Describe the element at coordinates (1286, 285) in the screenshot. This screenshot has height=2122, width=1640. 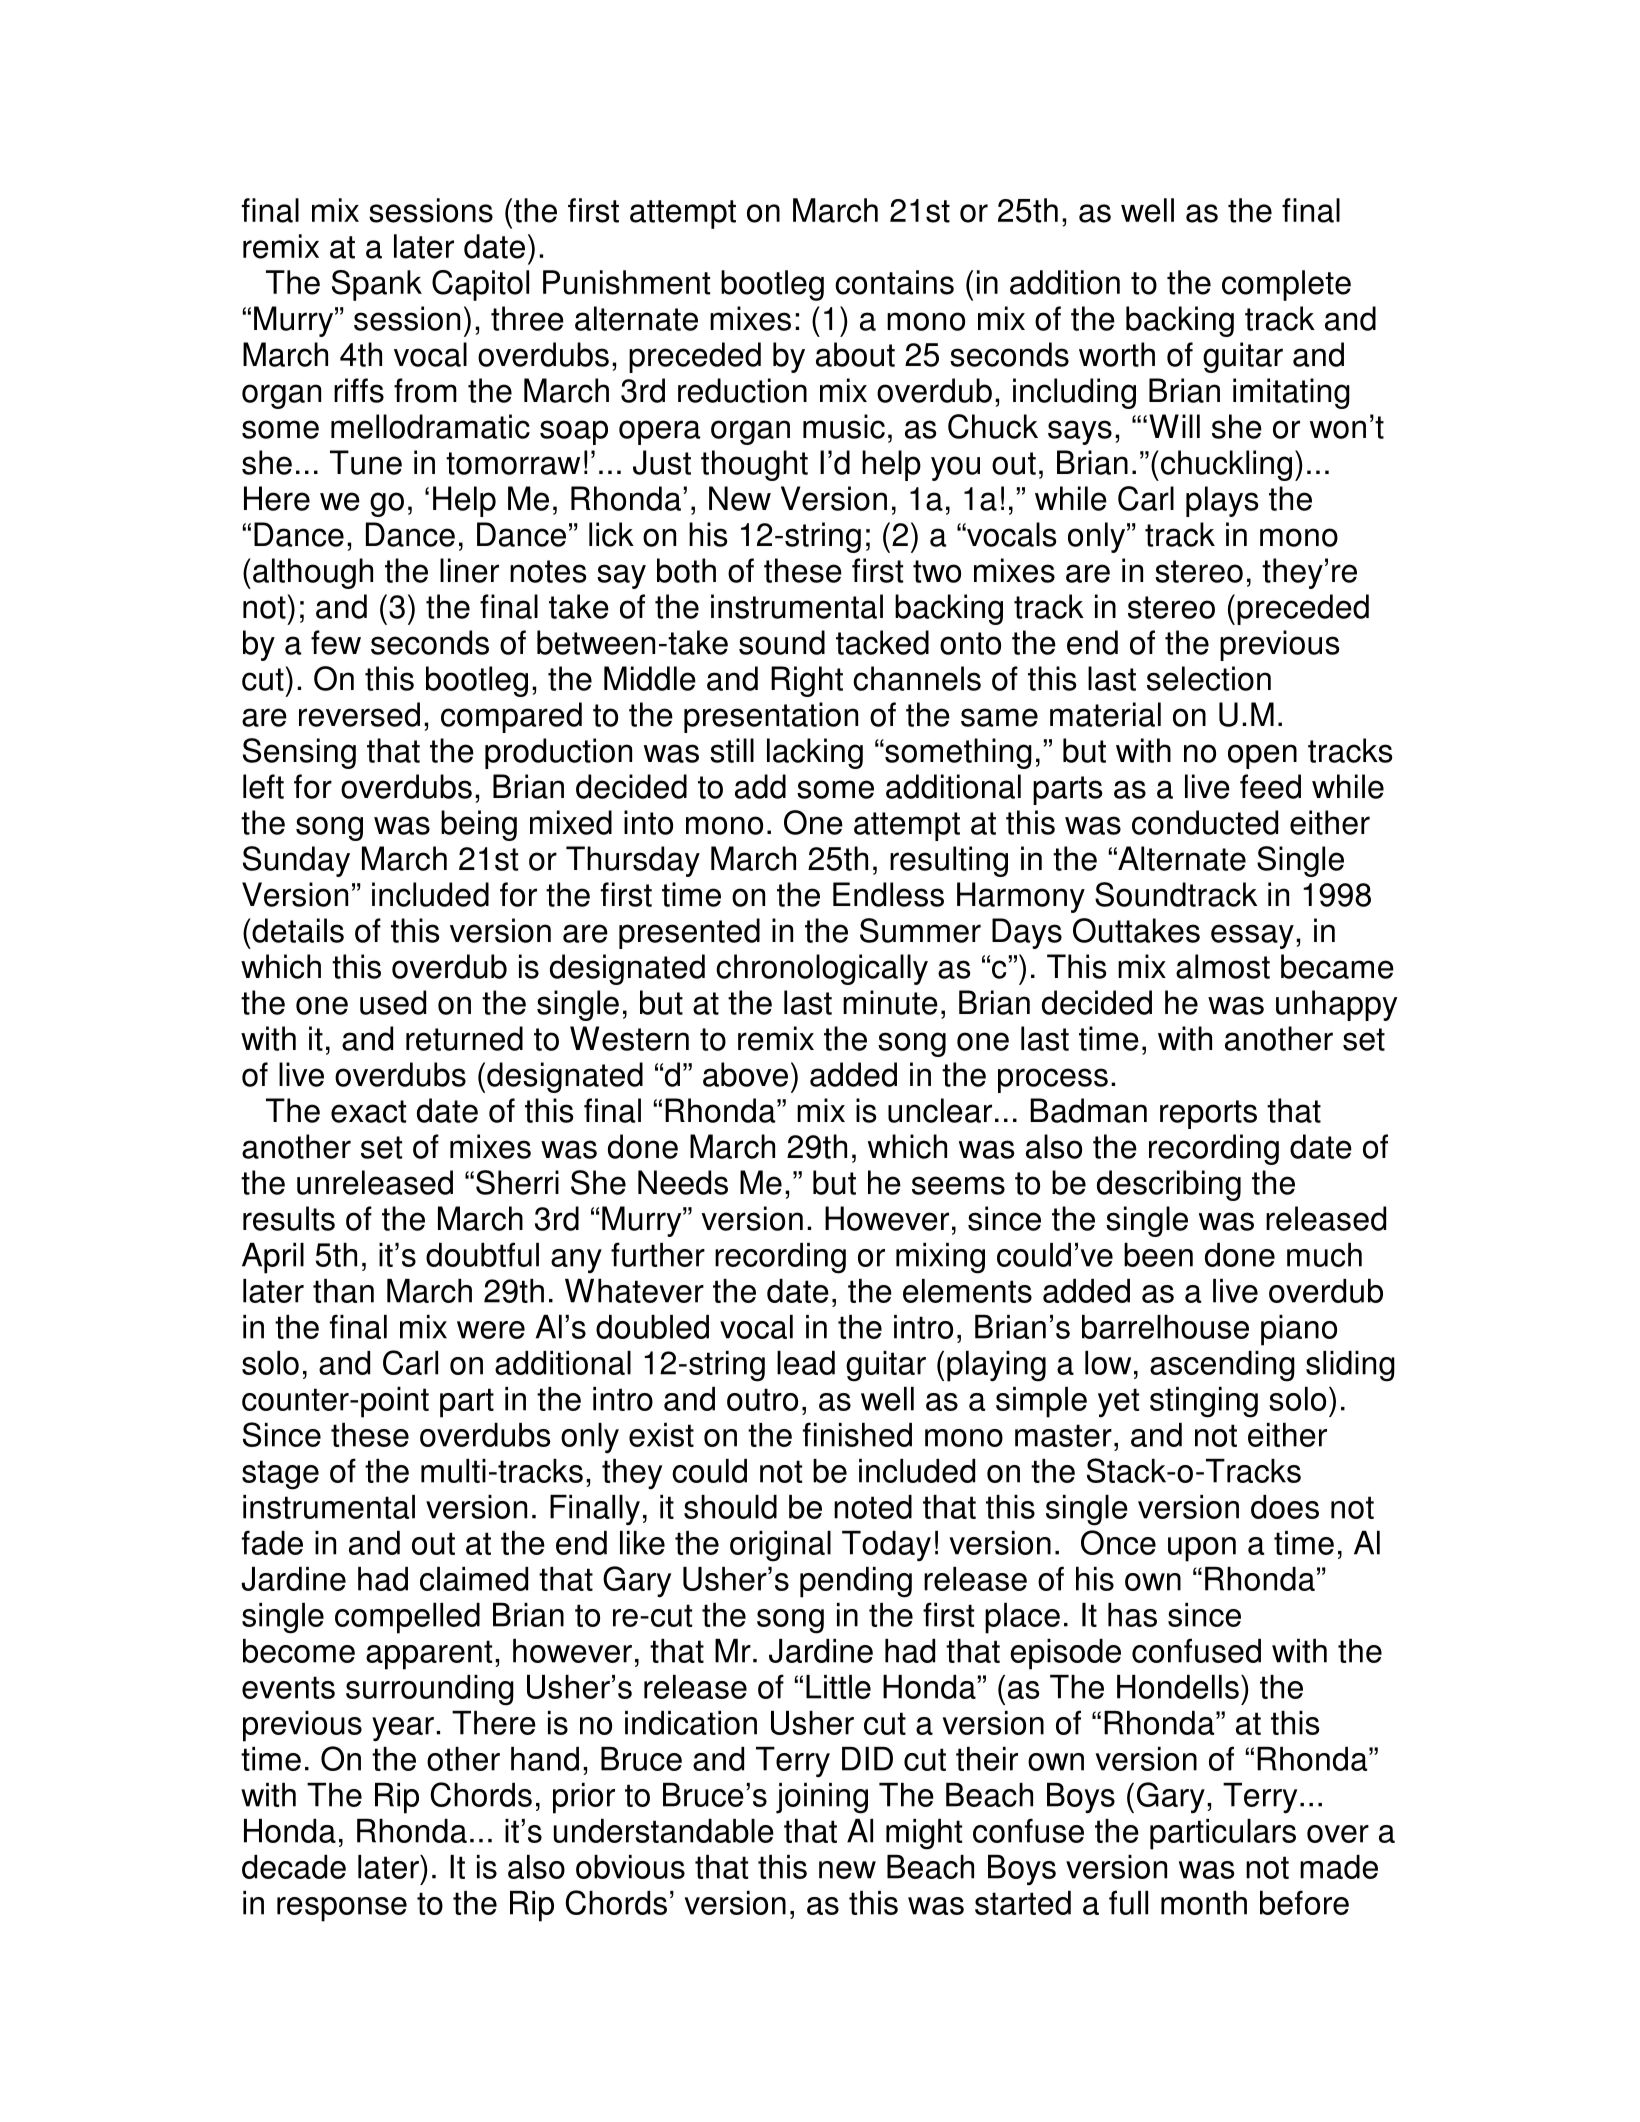
I see `complete` at that location.
